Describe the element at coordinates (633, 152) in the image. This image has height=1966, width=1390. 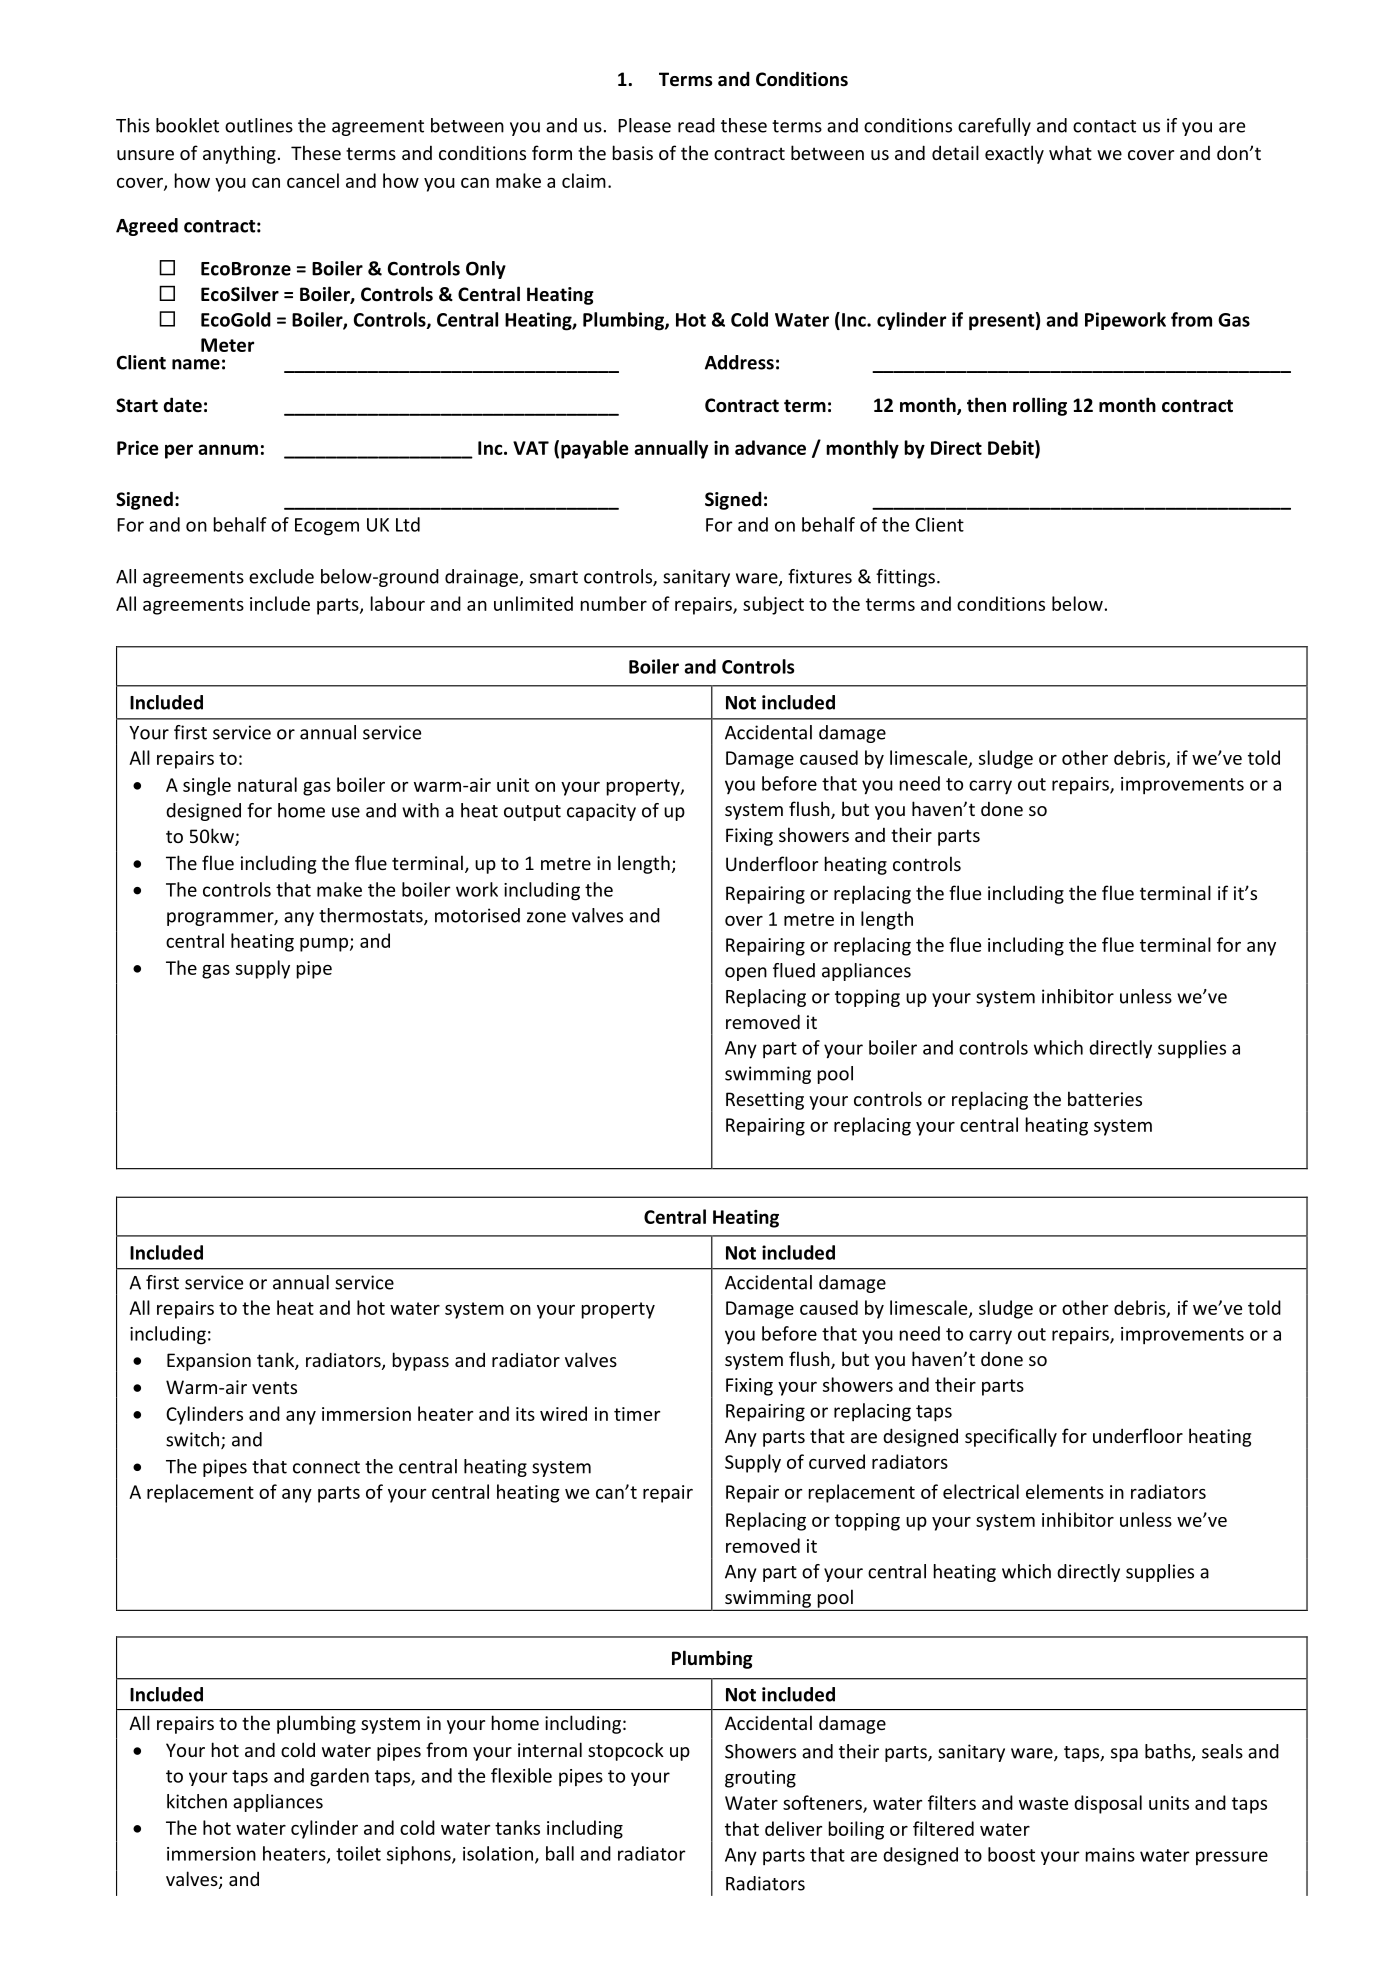
I see `basis` at that location.
